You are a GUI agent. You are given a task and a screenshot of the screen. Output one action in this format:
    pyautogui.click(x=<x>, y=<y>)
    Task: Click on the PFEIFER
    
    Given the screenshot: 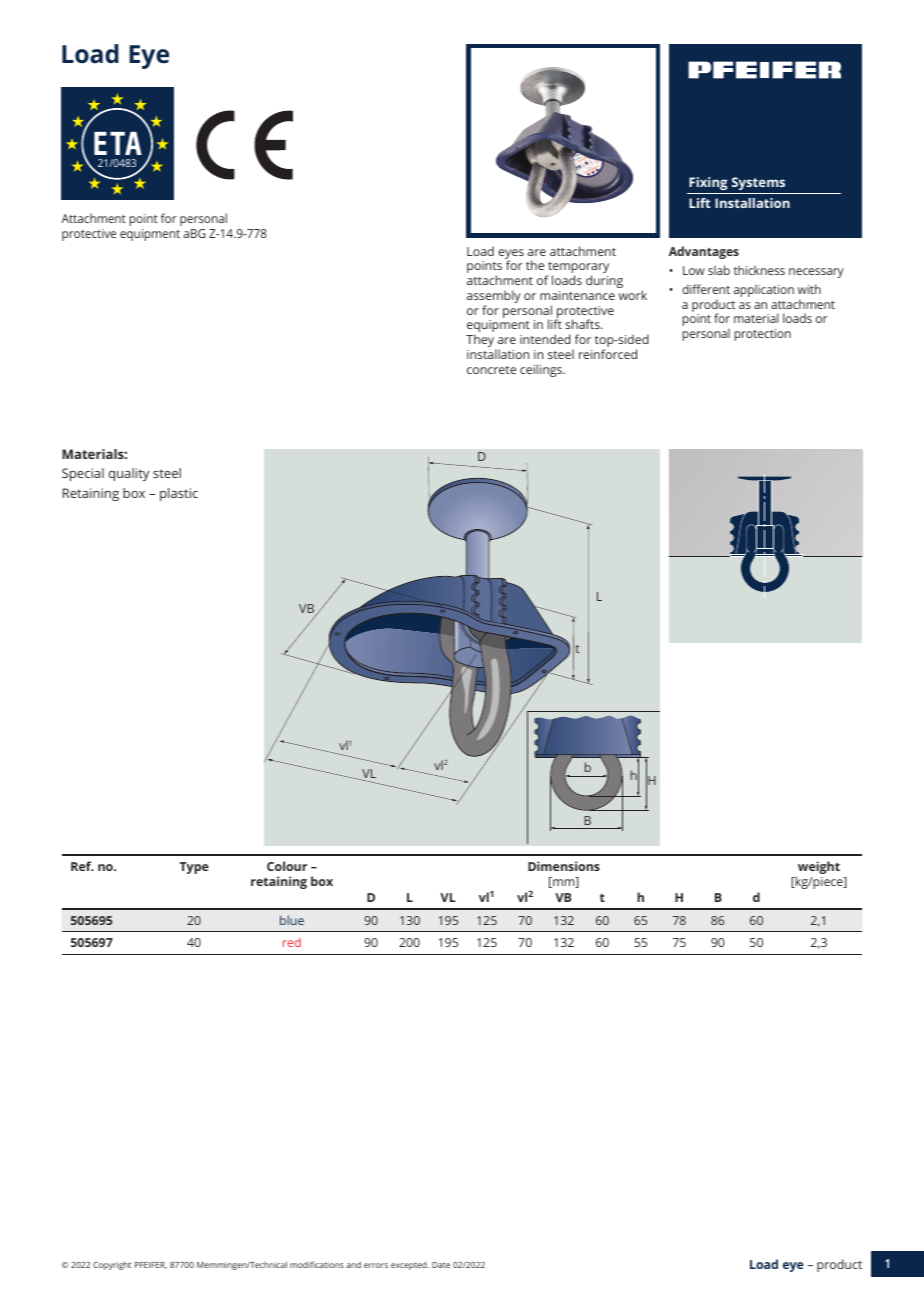 What is the action you would take?
    pyautogui.click(x=151, y=1265)
